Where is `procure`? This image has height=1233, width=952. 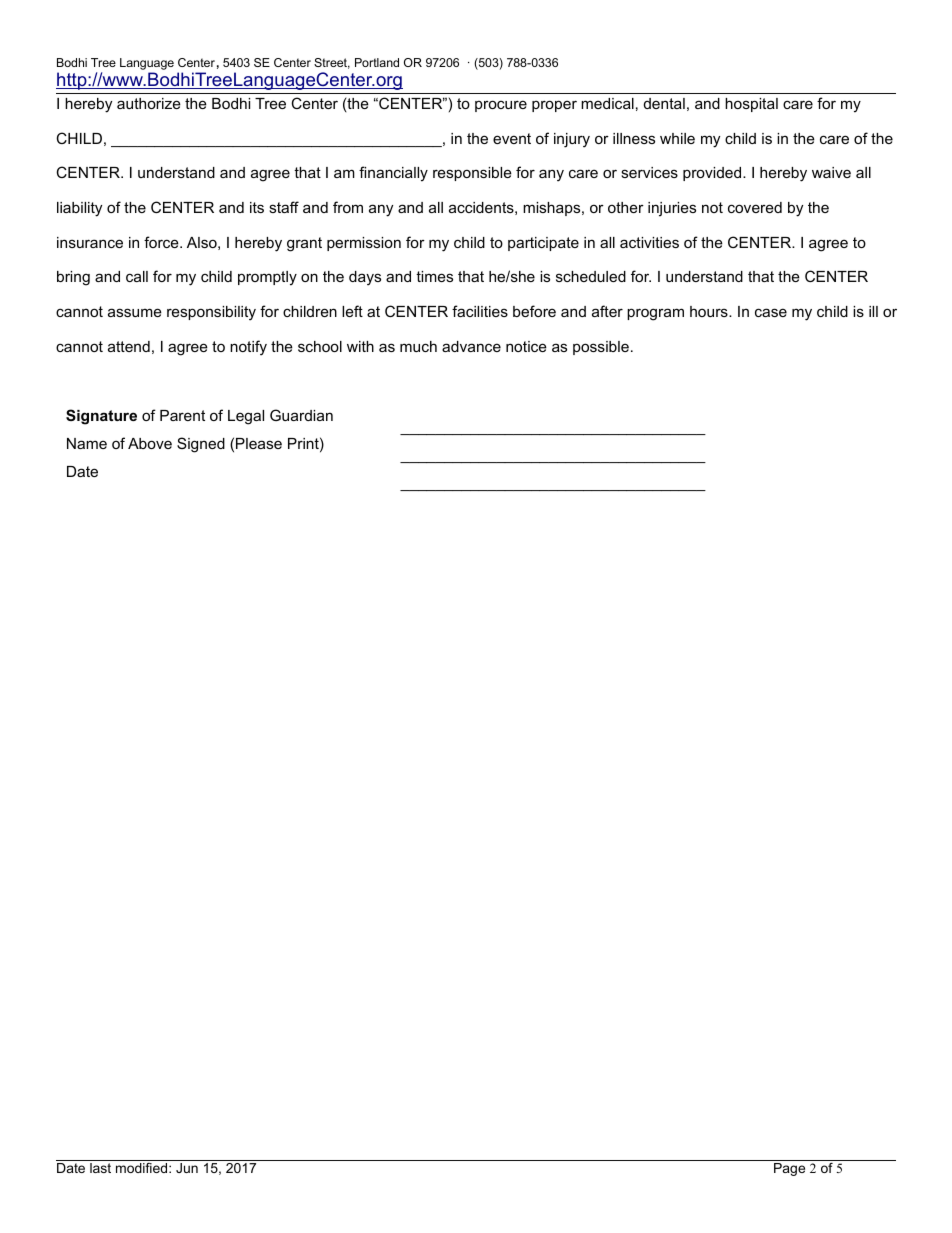 procure is located at coordinates (501, 106).
